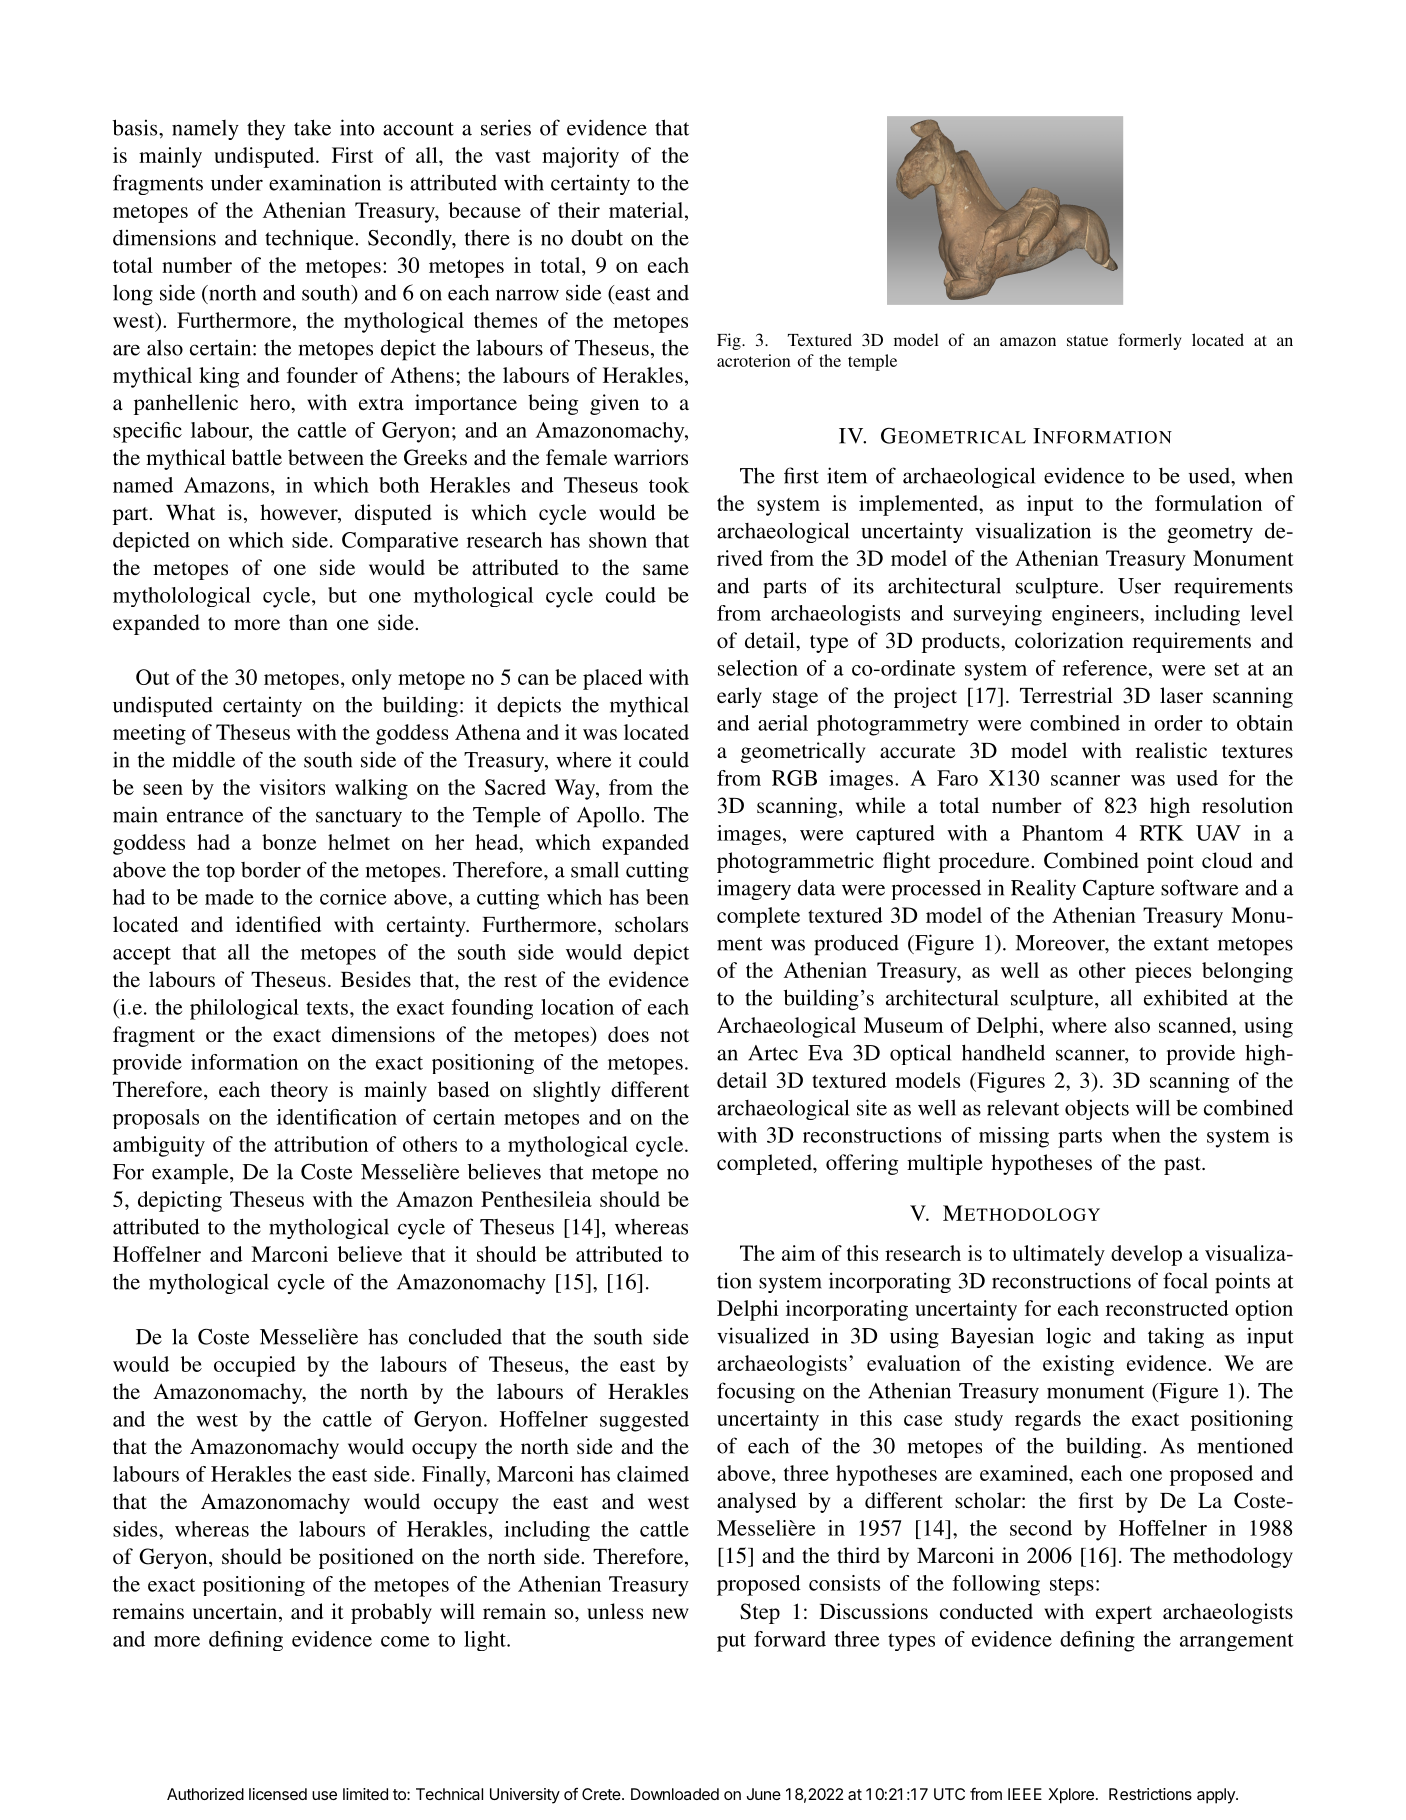  What do you see at coordinates (1210, 534) in the screenshot?
I see `geometry` at bounding box center [1210, 534].
